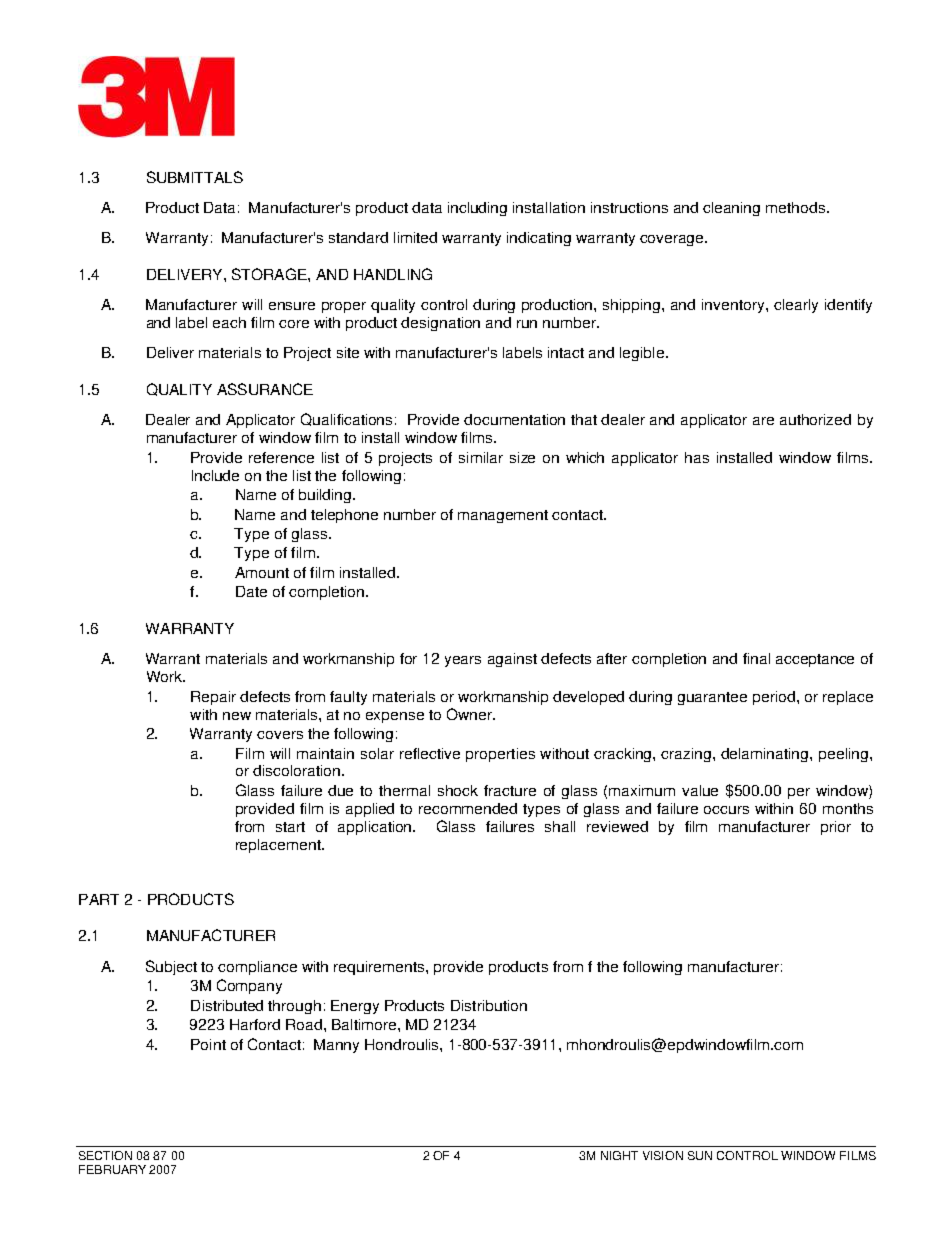  What do you see at coordinates (774, 698) in the image?
I see `period` at bounding box center [774, 698].
